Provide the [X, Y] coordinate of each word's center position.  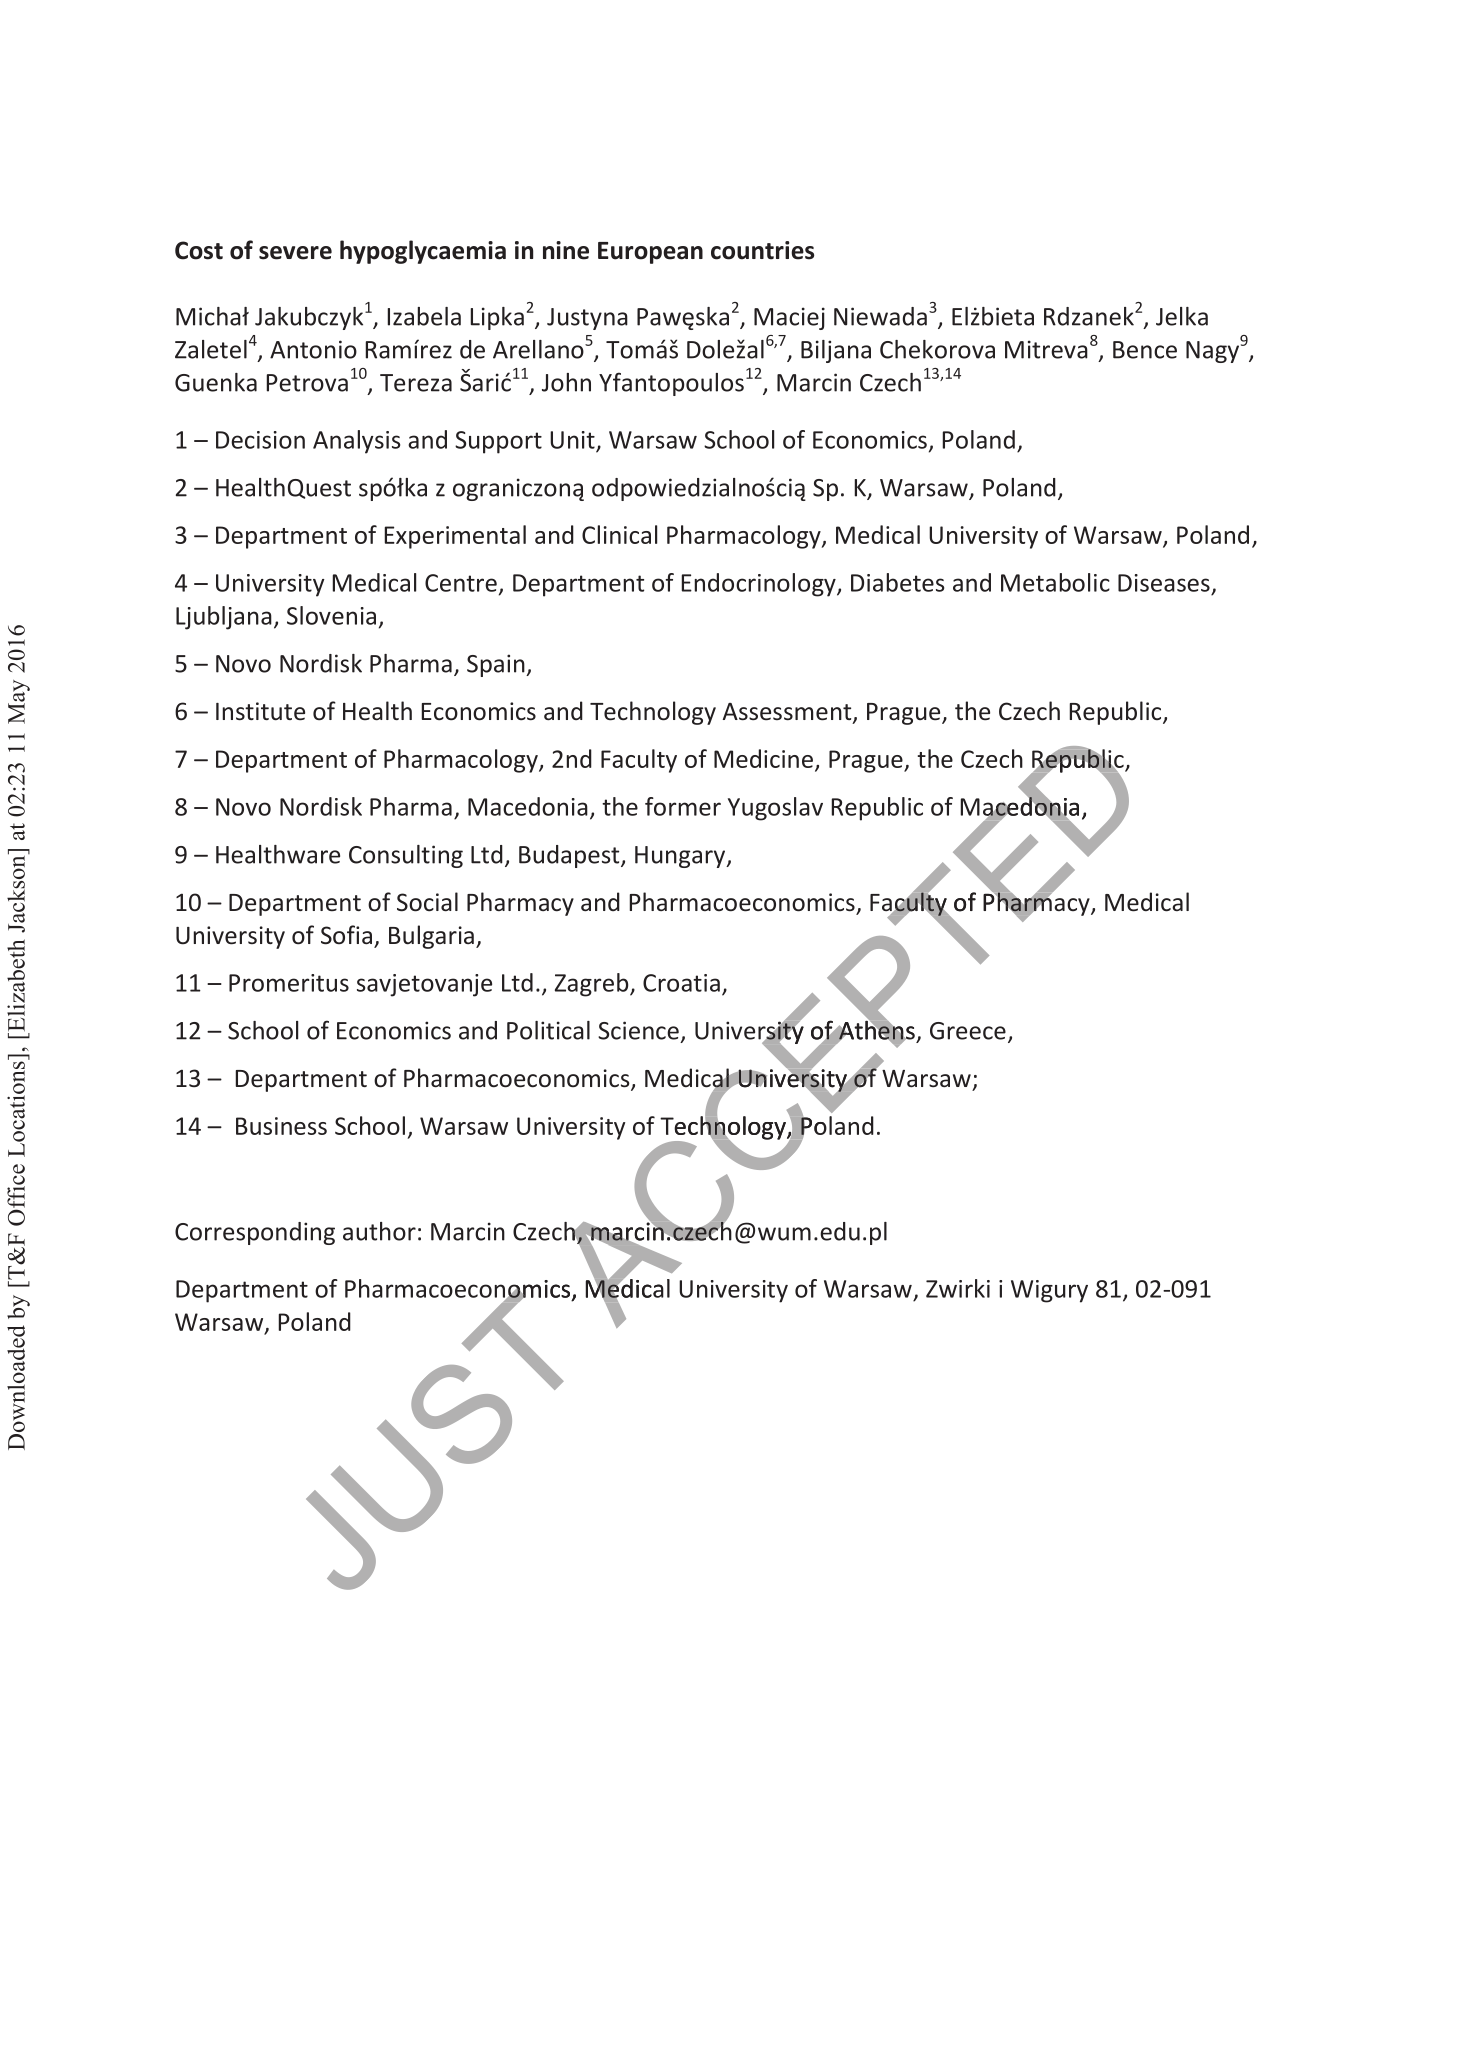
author [379, 1231]
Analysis [356, 442]
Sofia [346, 935]
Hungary [681, 857]
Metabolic [1055, 582]
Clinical [619, 534]
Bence [1145, 350]
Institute [260, 711]
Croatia [681, 983]
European [650, 253]
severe [295, 253]
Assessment [788, 713]
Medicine [763, 758]
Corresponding [255, 1233]
